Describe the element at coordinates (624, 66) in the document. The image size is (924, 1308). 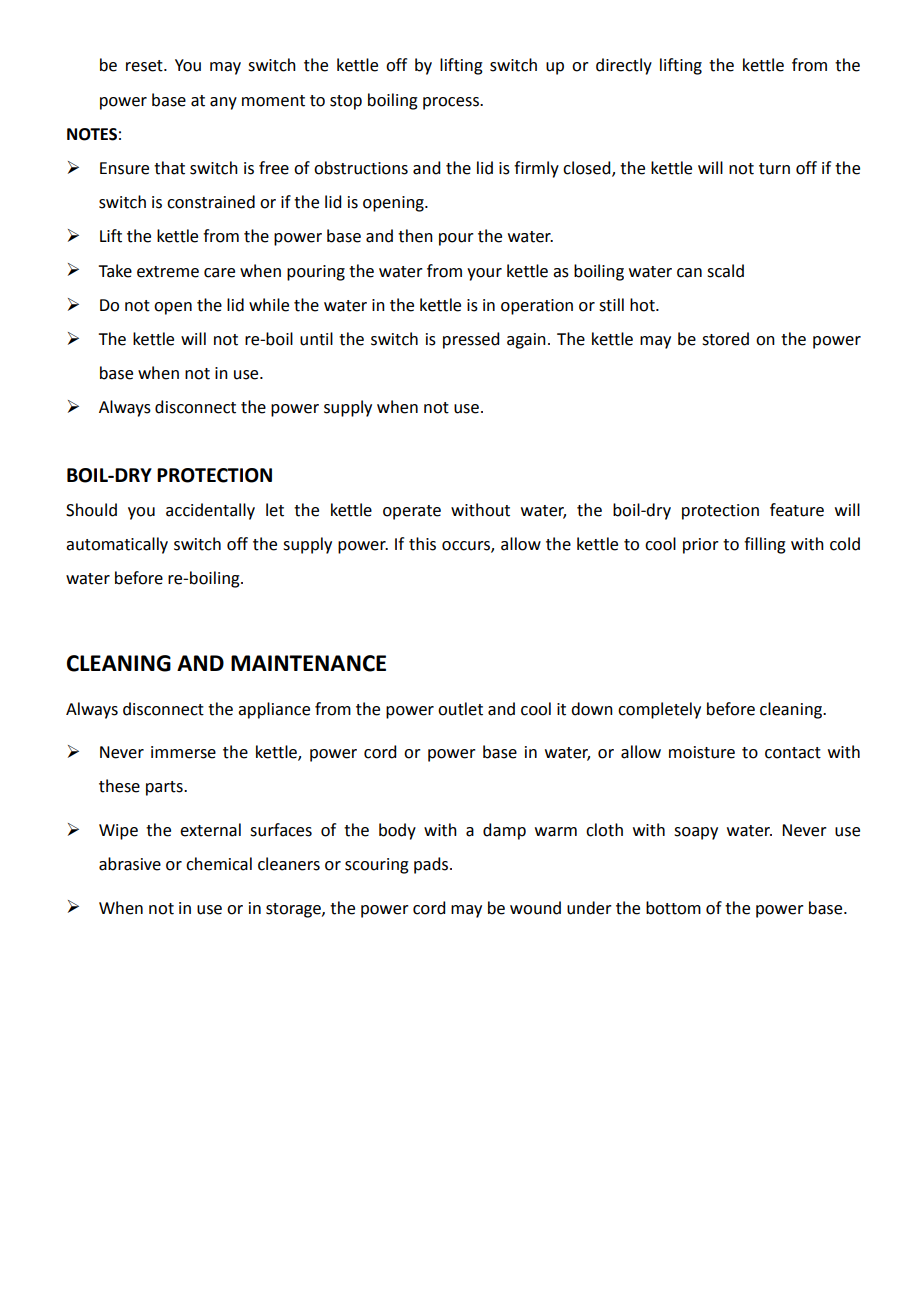
I see `directly` at that location.
